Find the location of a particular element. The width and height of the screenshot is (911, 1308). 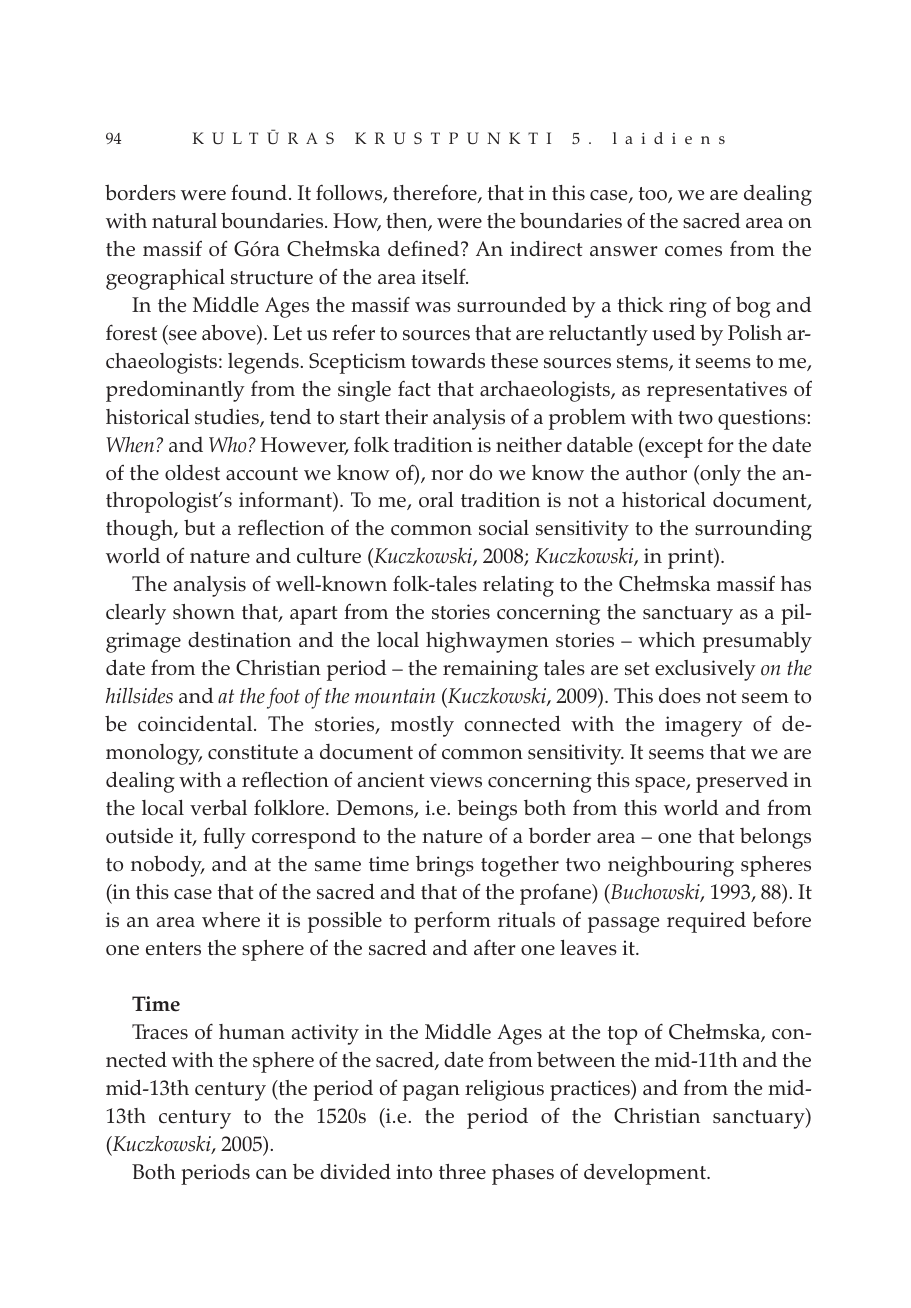

comes is located at coordinates (693, 251).
